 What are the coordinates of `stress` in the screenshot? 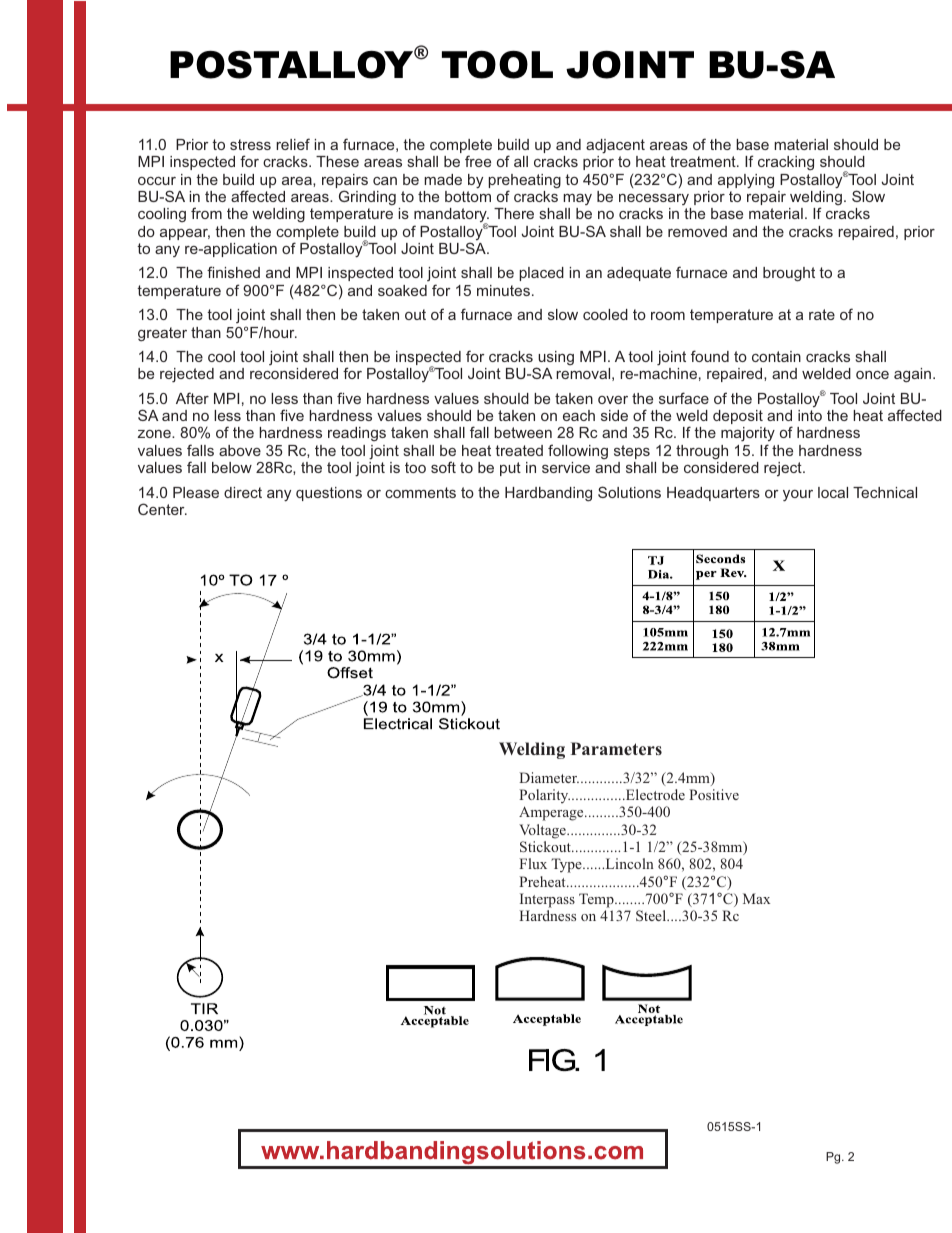 It's located at (250, 144).
